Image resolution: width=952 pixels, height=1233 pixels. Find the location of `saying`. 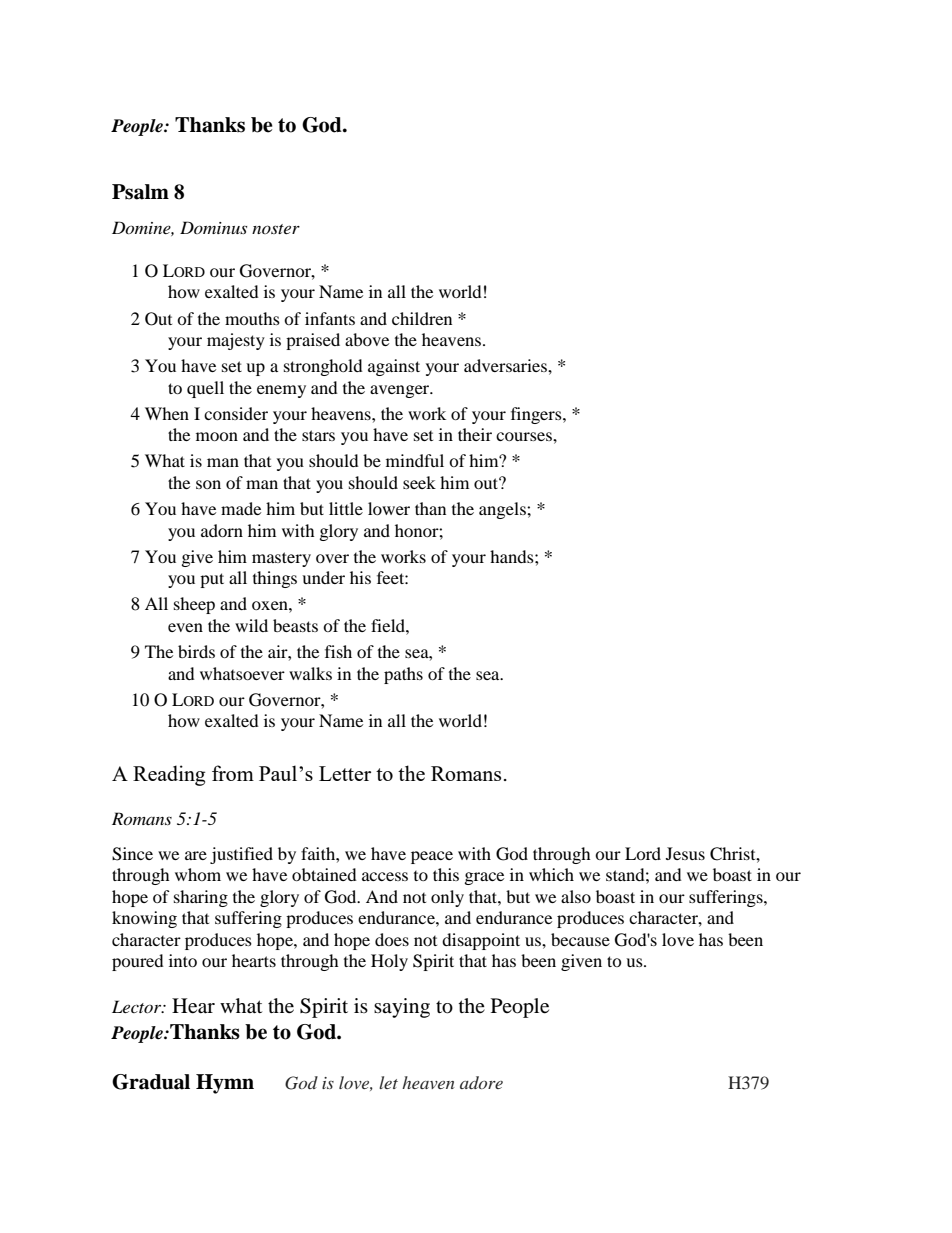

saying is located at coordinates (402, 1008).
